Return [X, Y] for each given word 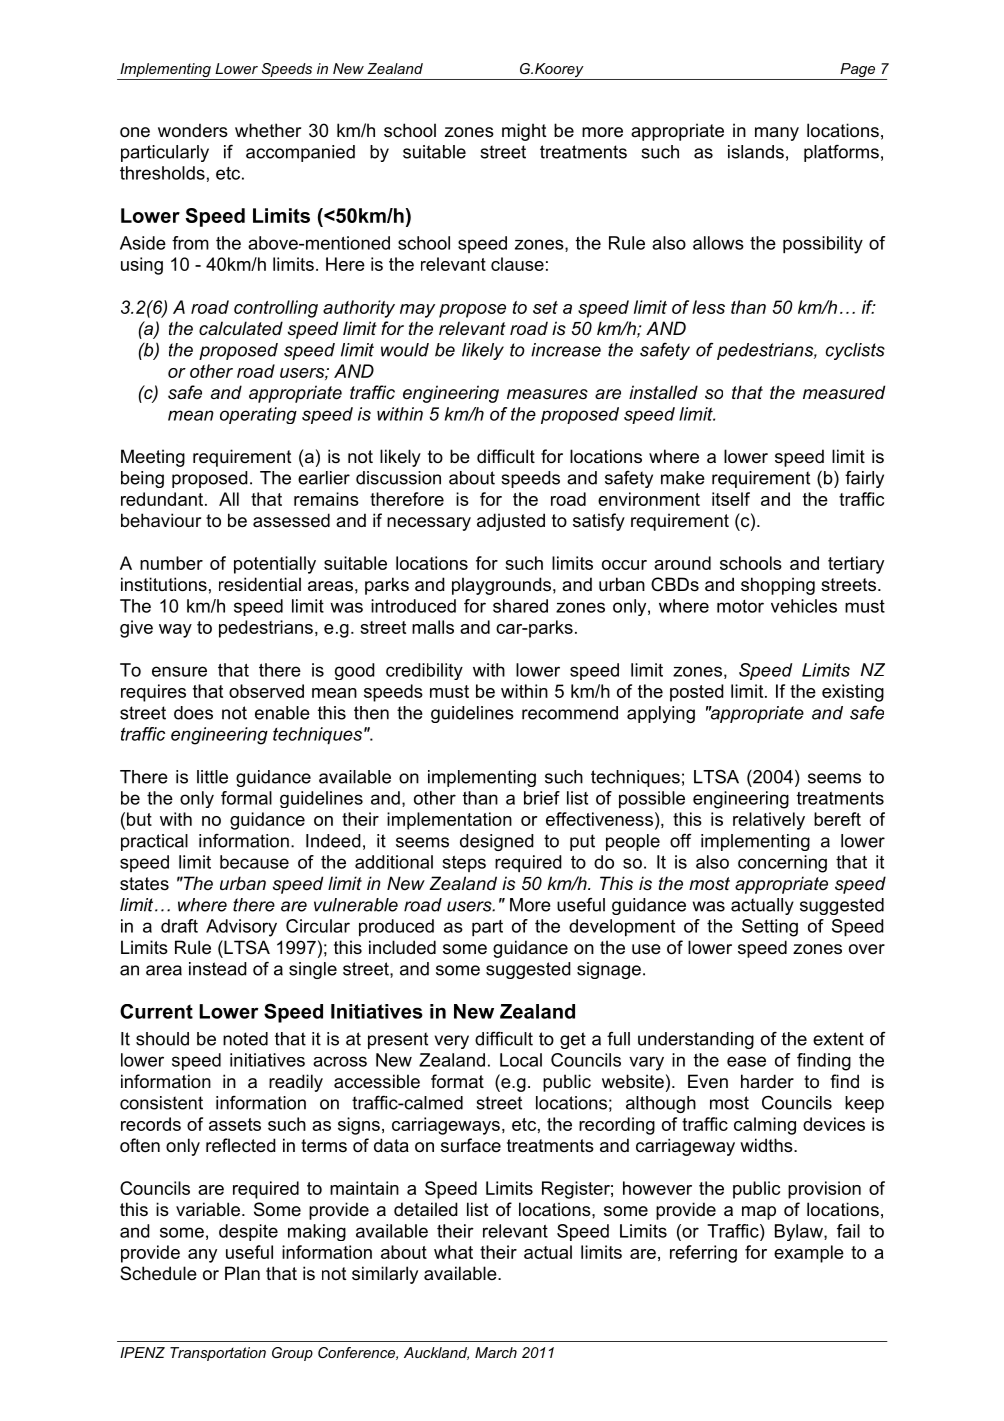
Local [521, 1060]
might [524, 132]
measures [547, 394]
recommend [570, 713]
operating [258, 415]
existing [853, 693]
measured [844, 392]
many [777, 134]
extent [838, 1039]
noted [245, 1039]
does [193, 713]
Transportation [218, 1354]
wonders [193, 130]
